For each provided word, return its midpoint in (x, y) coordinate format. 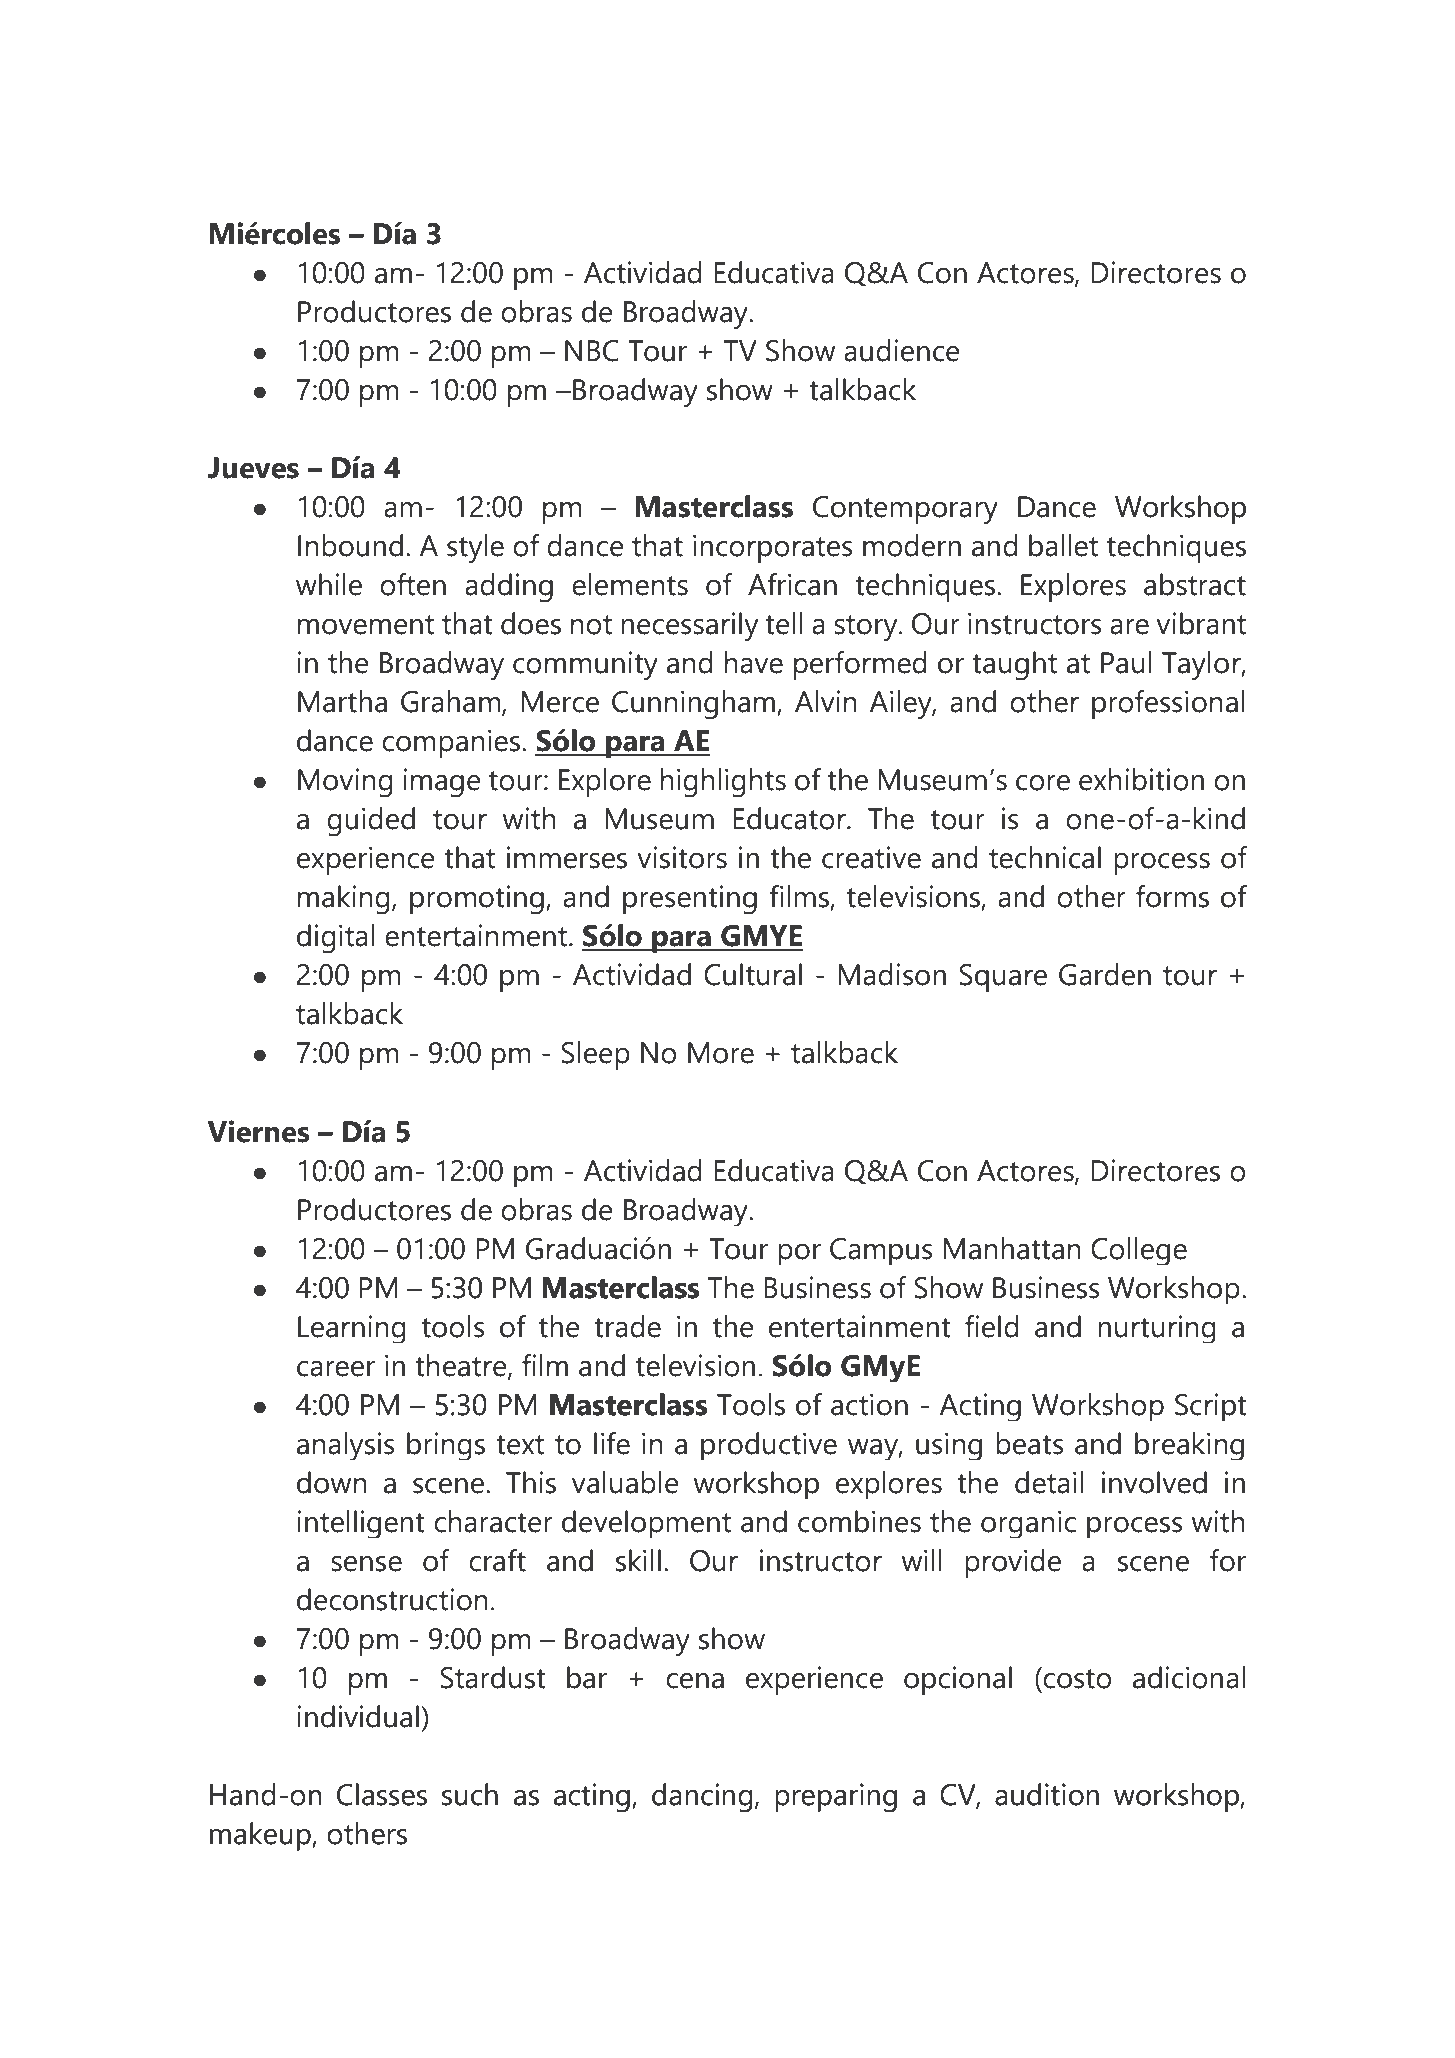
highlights (723, 782)
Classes (382, 1794)
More (721, 1053)
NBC (592, 351)
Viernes (259, 1131)
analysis (346, 1446)
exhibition (1141, 779)
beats (1030, 1443)
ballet (1063, 545)
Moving (345, 782)
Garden (1105, 974)
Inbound (350, 545)
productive (769, 1446)
